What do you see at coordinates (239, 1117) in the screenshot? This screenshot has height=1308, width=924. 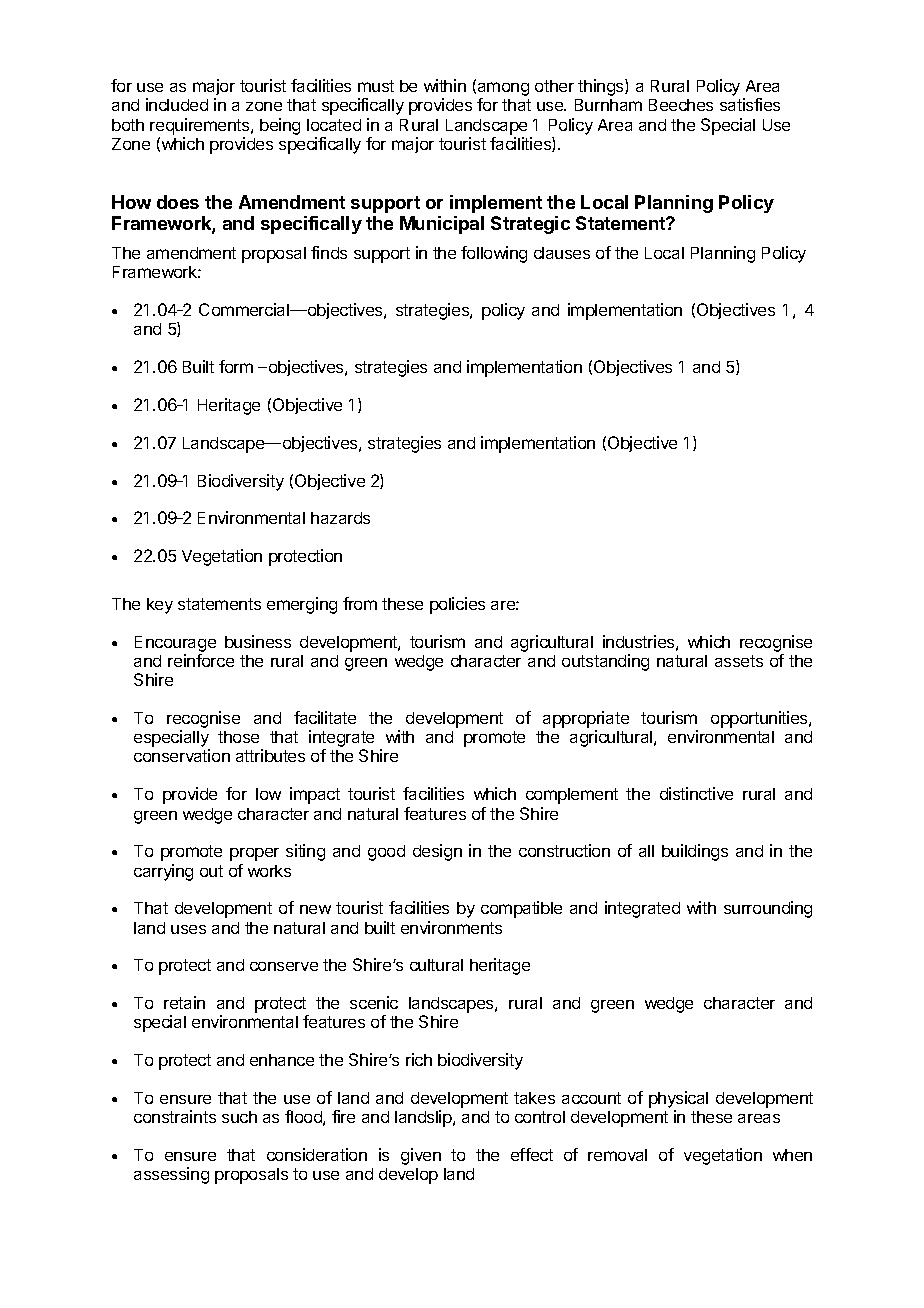 I see `such` at bounding box center [239, 1117].
